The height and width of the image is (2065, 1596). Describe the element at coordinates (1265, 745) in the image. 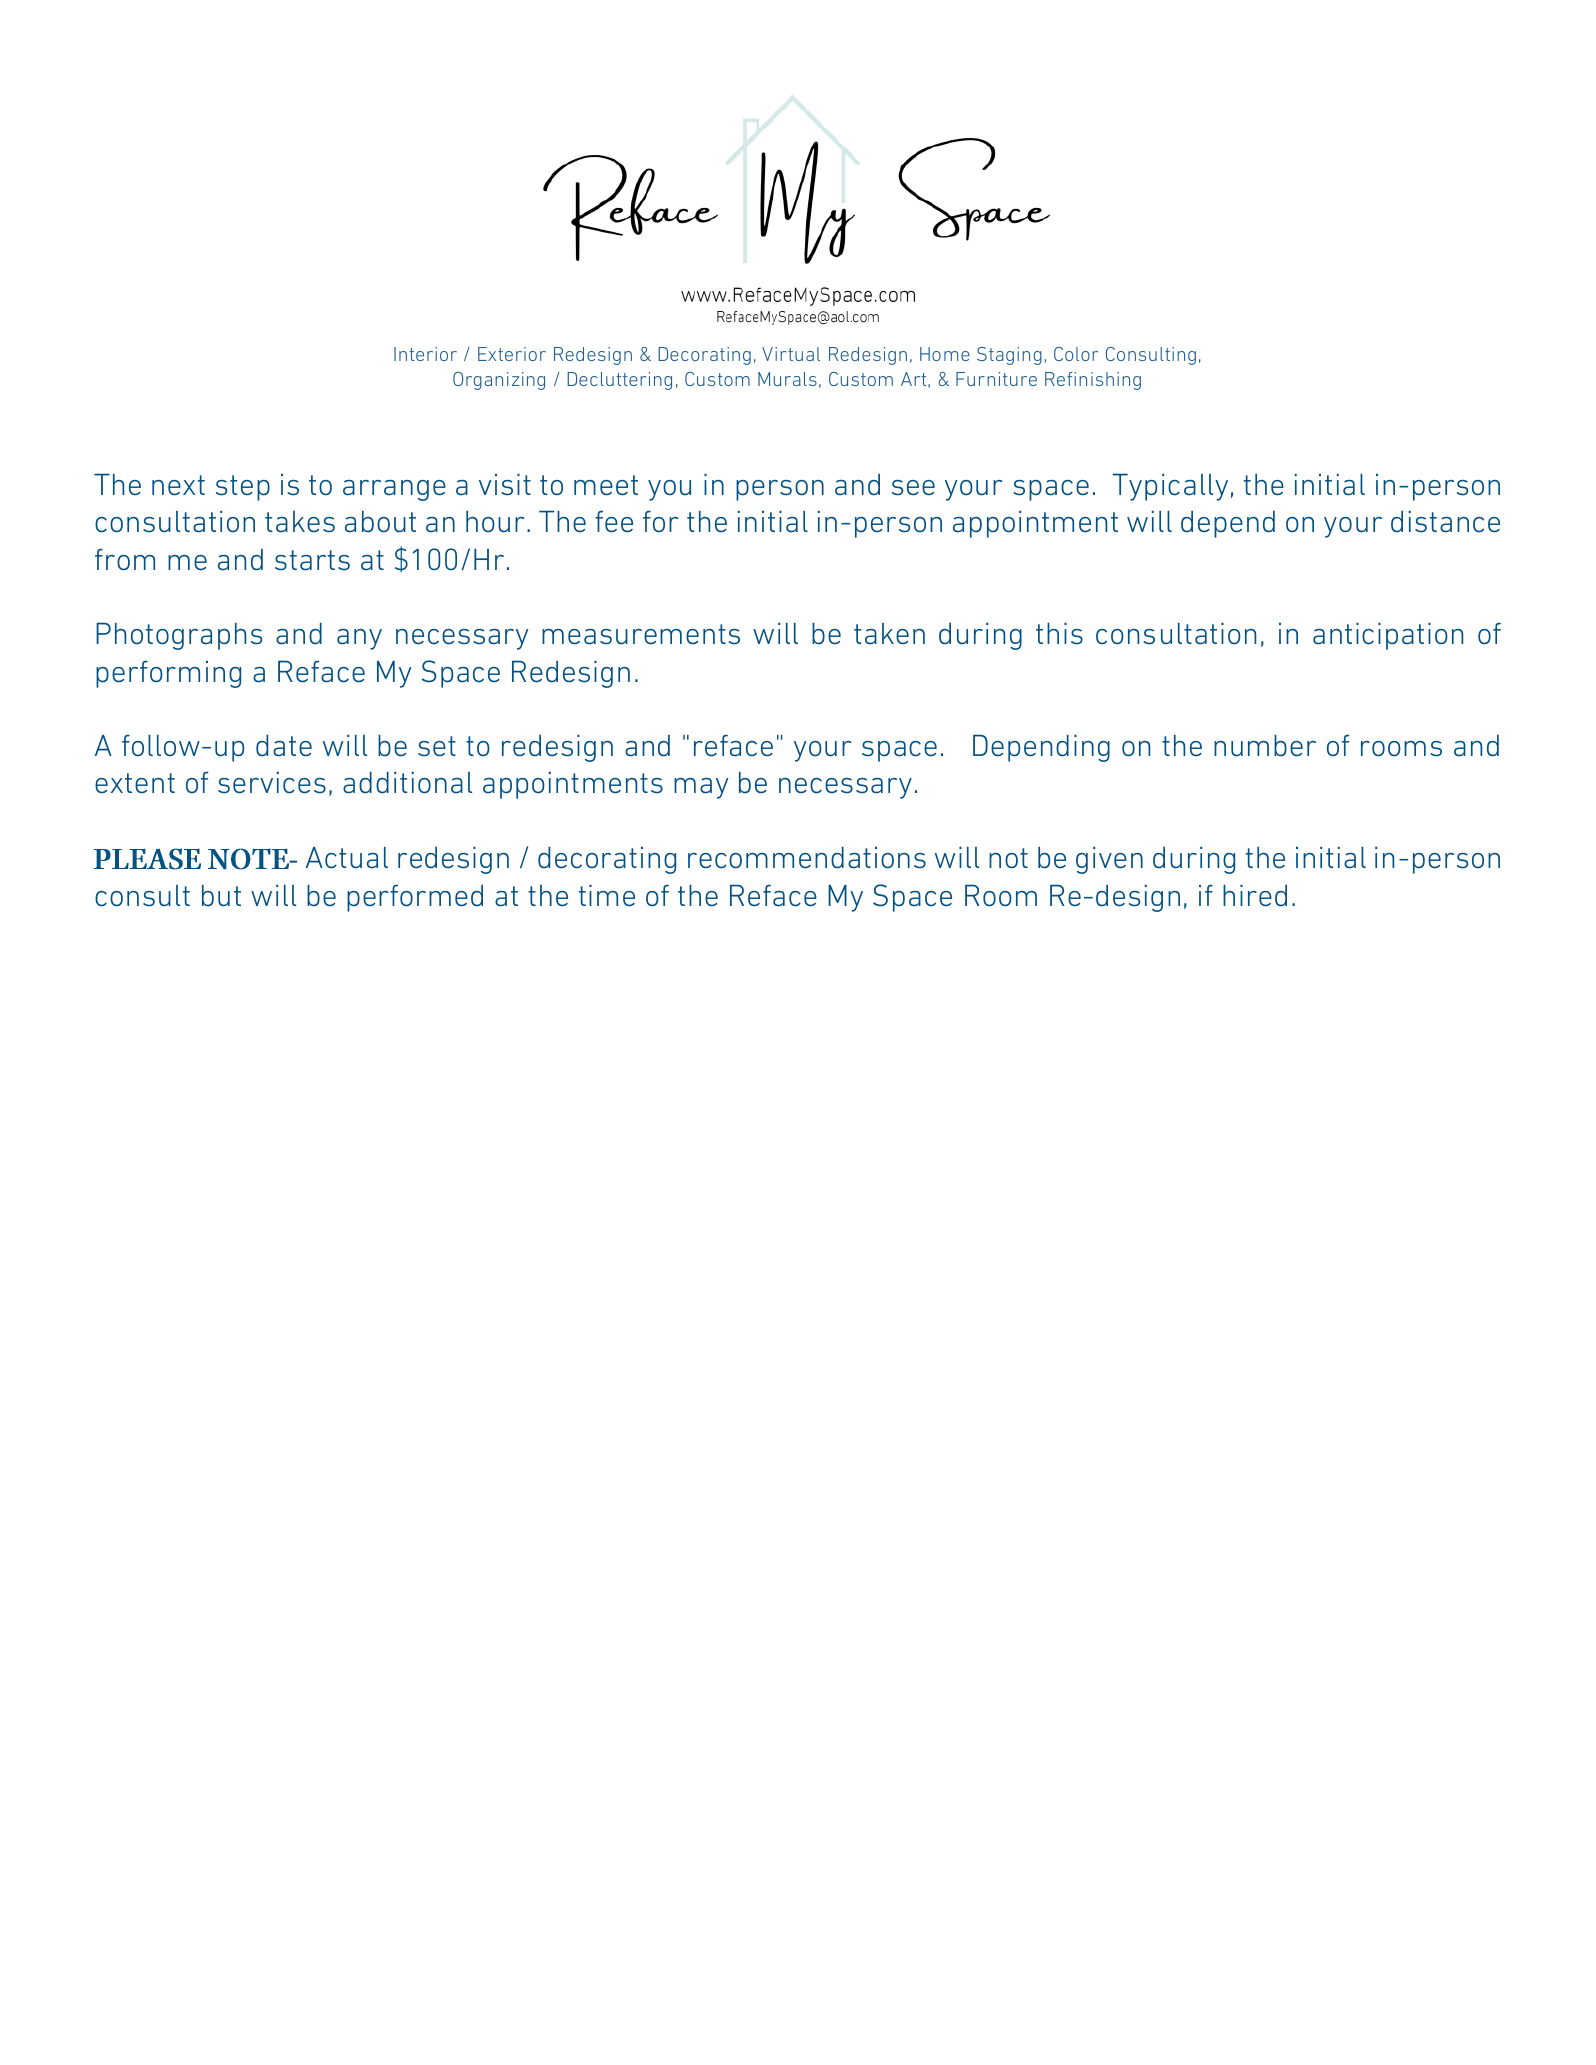

I see `number` at that location.
